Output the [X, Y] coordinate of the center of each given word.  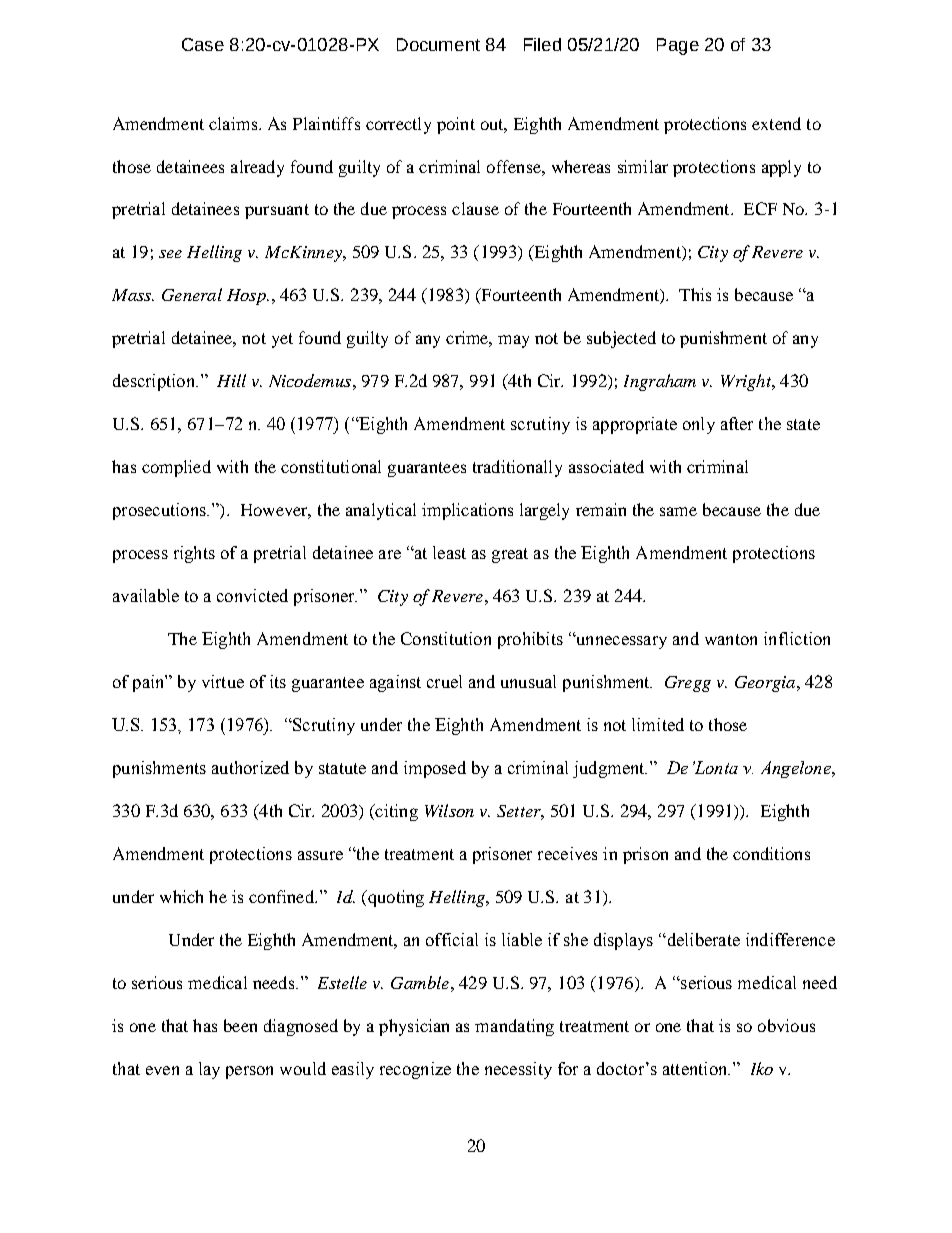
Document [438, 44]
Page [678, 46]
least [449, 552]
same [678, 511]
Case [203, 44]
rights [194, 554]
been [240, 1025]
